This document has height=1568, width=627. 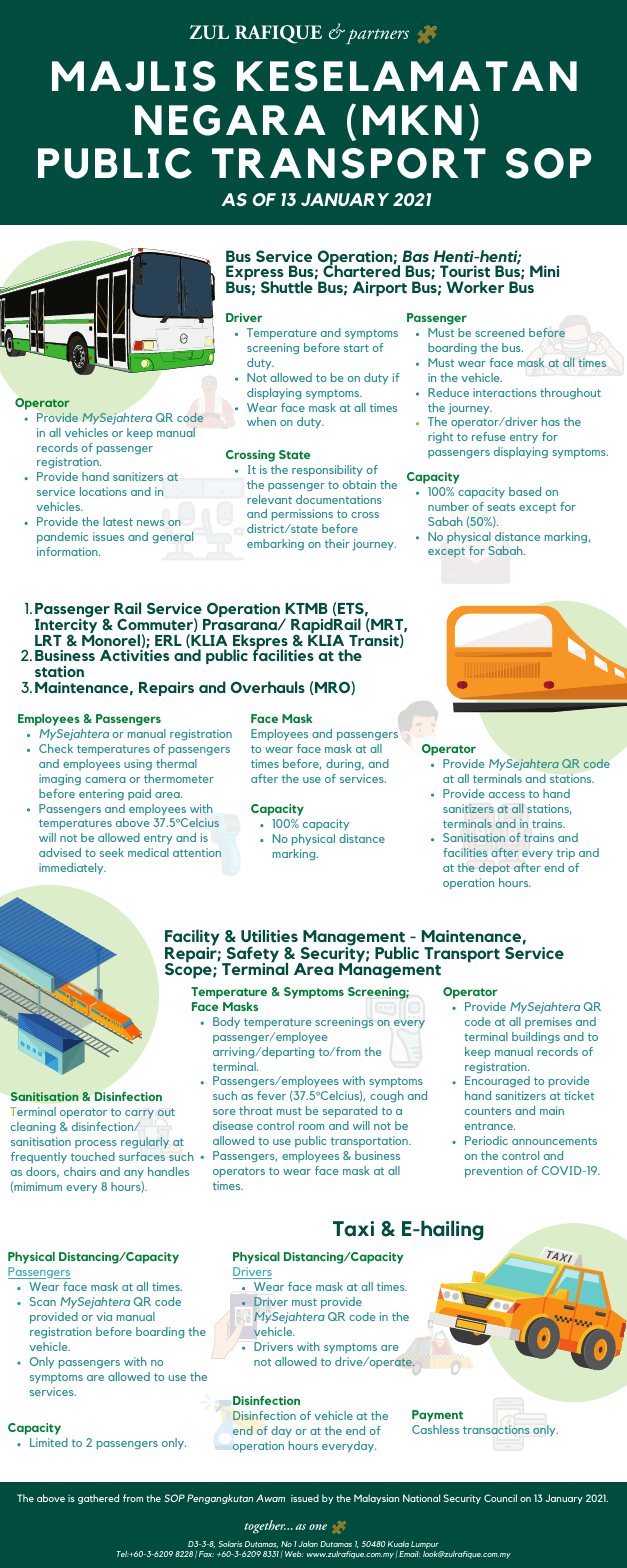 I want to click on Utilities, so click(x=269, y=936).
